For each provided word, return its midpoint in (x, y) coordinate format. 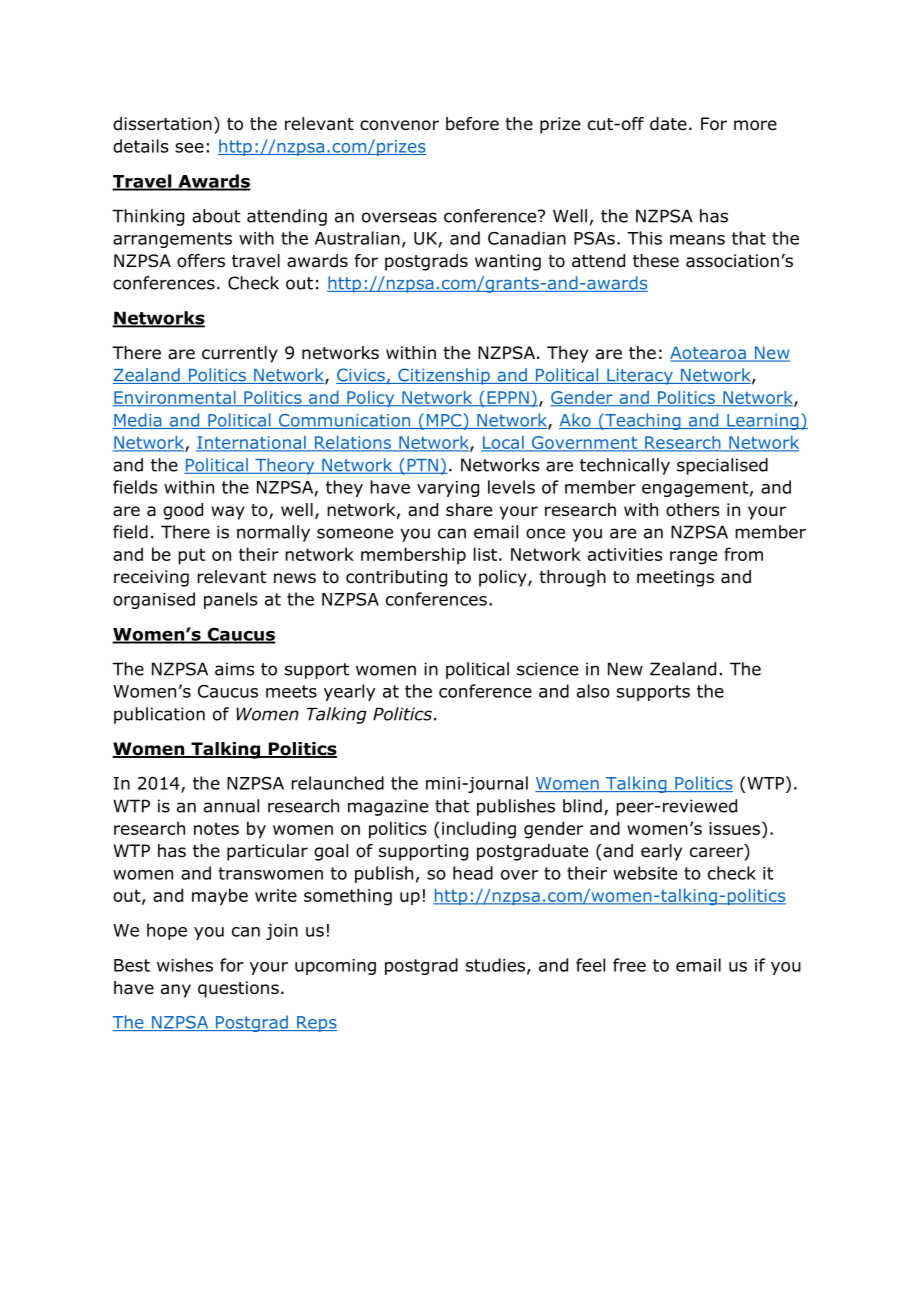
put (191, 556)
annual (231, 806)
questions (238, 989)
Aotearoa (709, 354)
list (485, 554)
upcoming (335, 967)
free (629, 965)
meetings (675, 578)
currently (240, 354)
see (189, 148)
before (472, 124)
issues (734, 828)
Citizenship (444, 376)
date (668, 124)
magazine (388, 807)
